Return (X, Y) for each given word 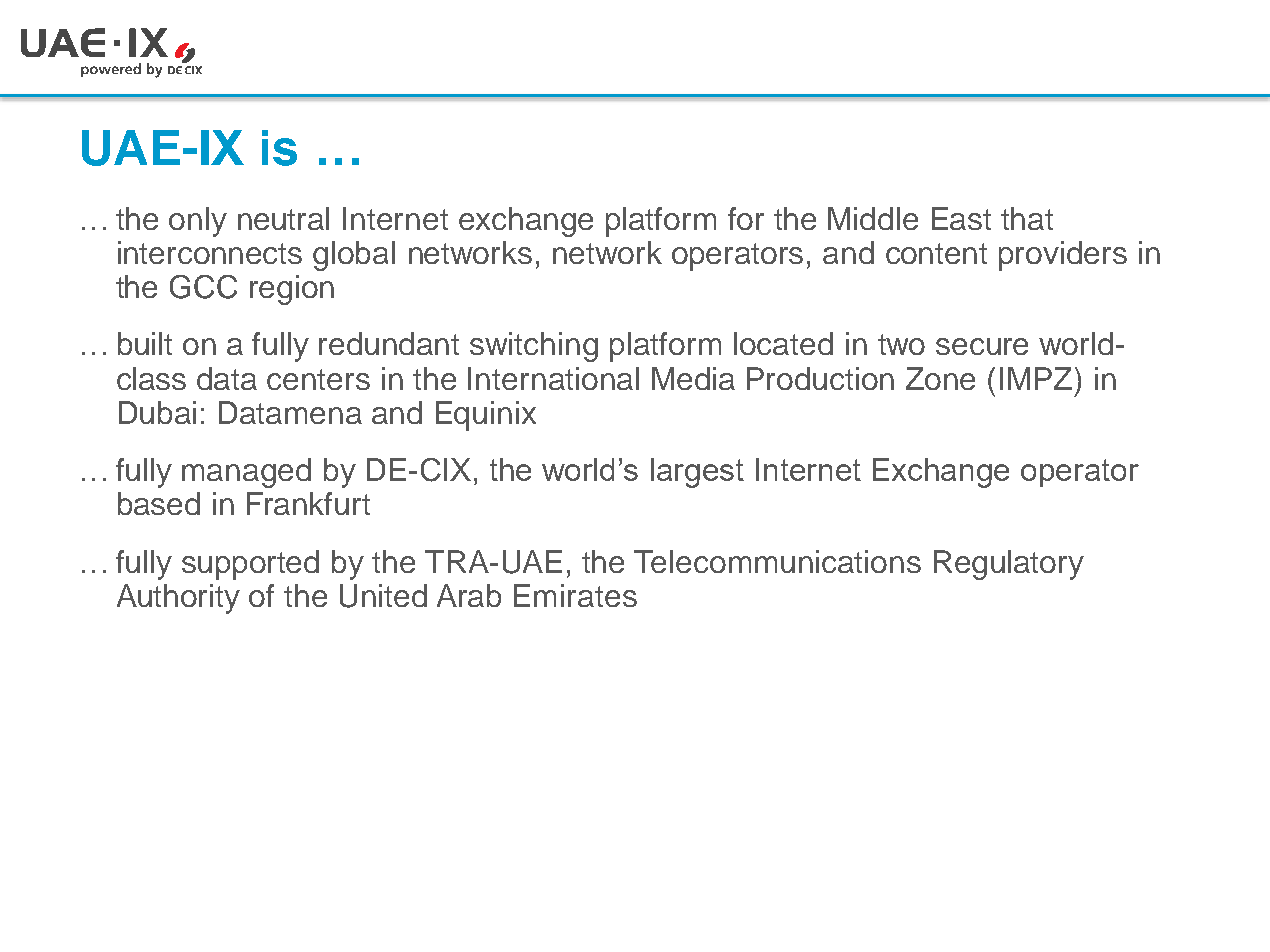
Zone (940, 378)
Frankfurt (308, 503)
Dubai (157, 412)
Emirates (575, 595)
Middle (873, 218)
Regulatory (1009, 565)
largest (697, 473)
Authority (178, 599)
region (292, 290)
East (961, 218)
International (553, 378)
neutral (283, 218)
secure (982, 346)
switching (534, 347)
